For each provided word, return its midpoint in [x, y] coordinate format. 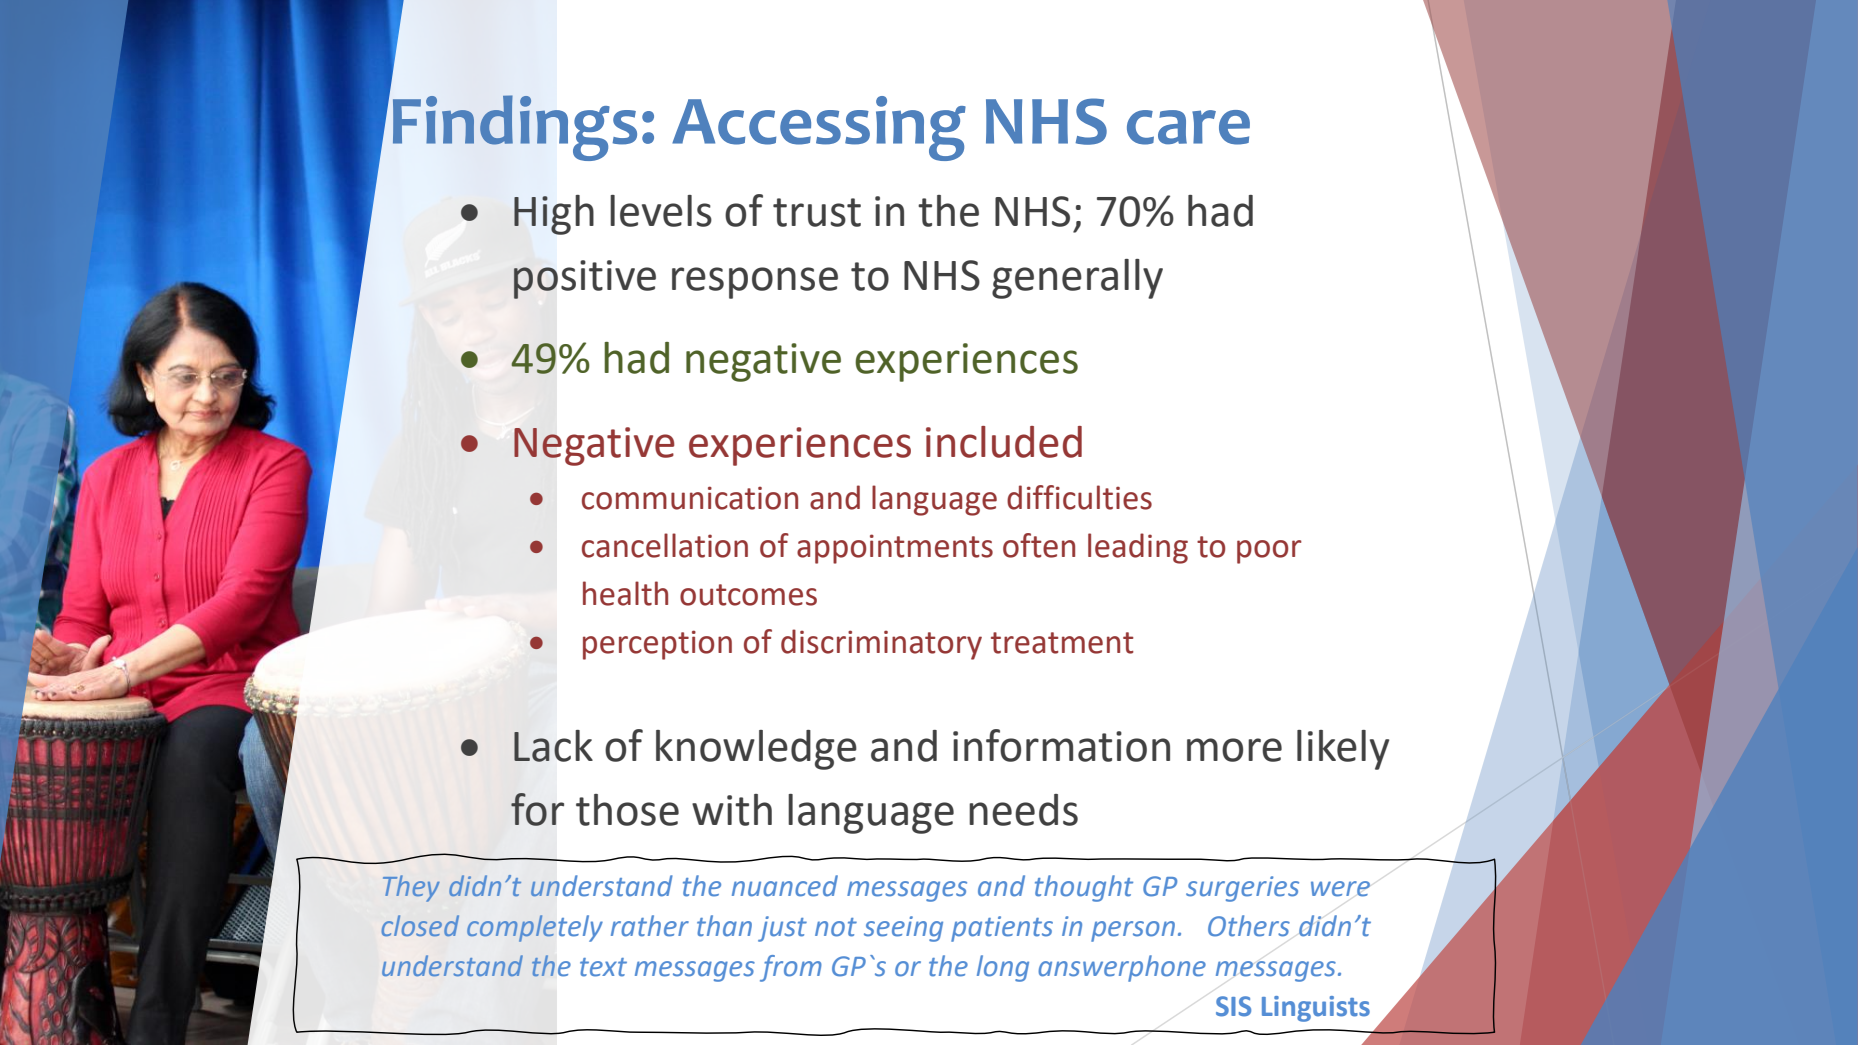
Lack [553, 746]
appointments [895, 549]
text [603, 967]
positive [585, 279]
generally [1077, 279]
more [1234, 750]
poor [1269, 552]
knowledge [756, 750]
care [1188, 127]
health [625, 593]
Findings [515, 128]
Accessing [819, 128]
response [755, 283]
